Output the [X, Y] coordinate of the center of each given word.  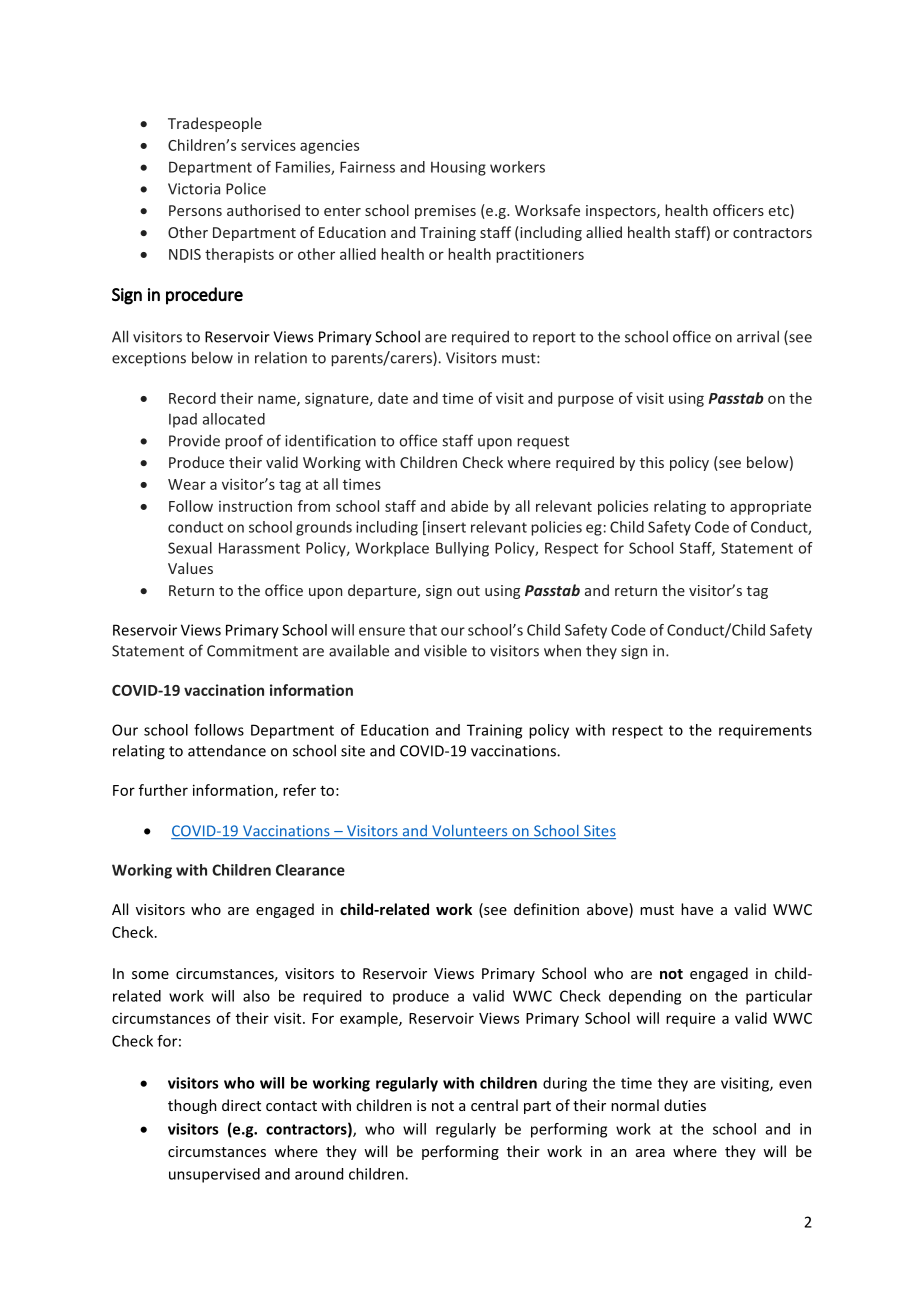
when [562, 650]
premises [445, 212]
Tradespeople [215, 124]
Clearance [310, 870]
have [697, 909]
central [494, 1105]
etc [780, 211]
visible [445, 650]
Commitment [252, 651]
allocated [234, 419]
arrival [758, 336]
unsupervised [214, 1175]
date [393, 398]
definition [546, 909]
